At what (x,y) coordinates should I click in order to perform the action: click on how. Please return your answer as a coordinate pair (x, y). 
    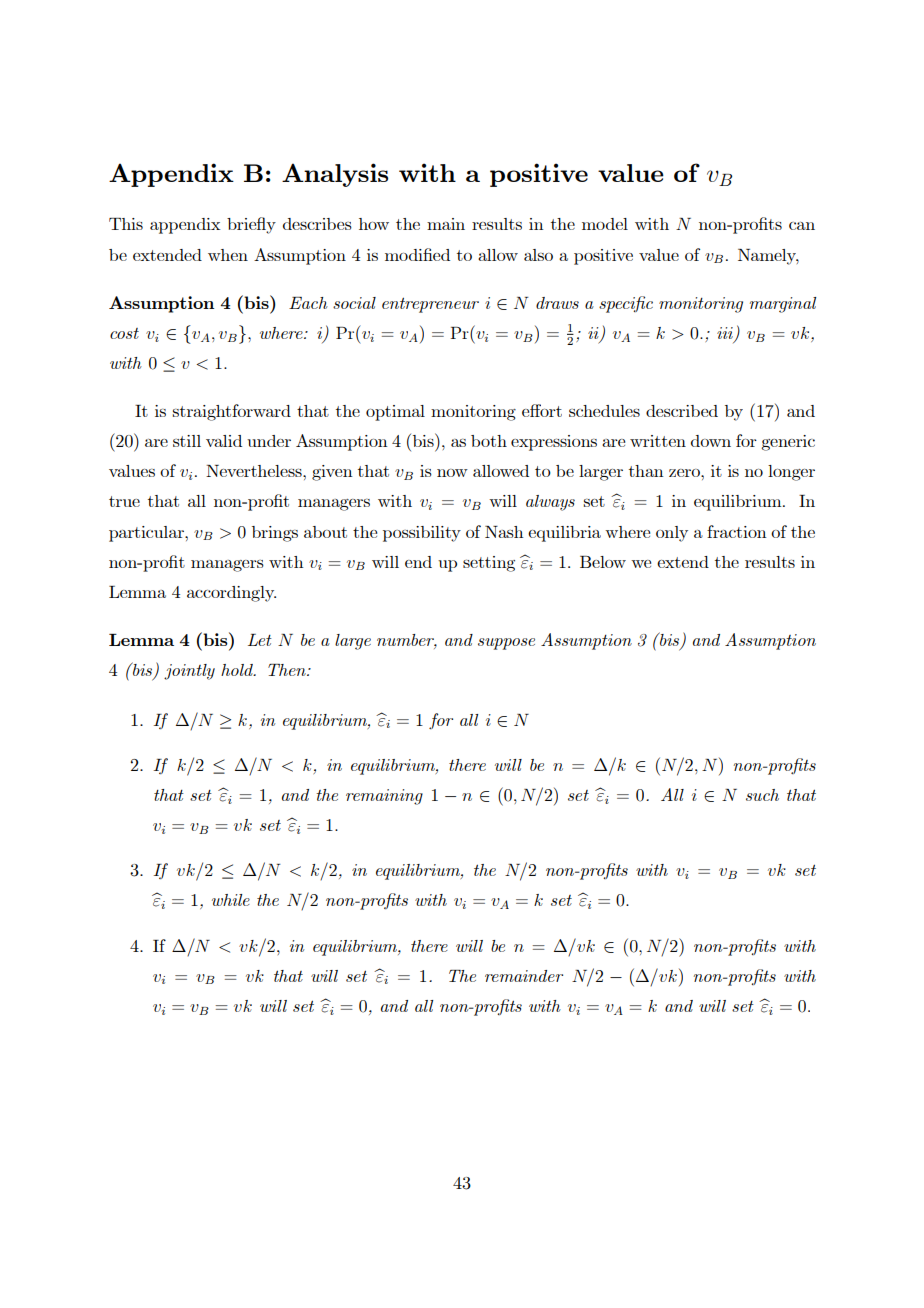
    Looking at the image, I should click on (374, 224).
